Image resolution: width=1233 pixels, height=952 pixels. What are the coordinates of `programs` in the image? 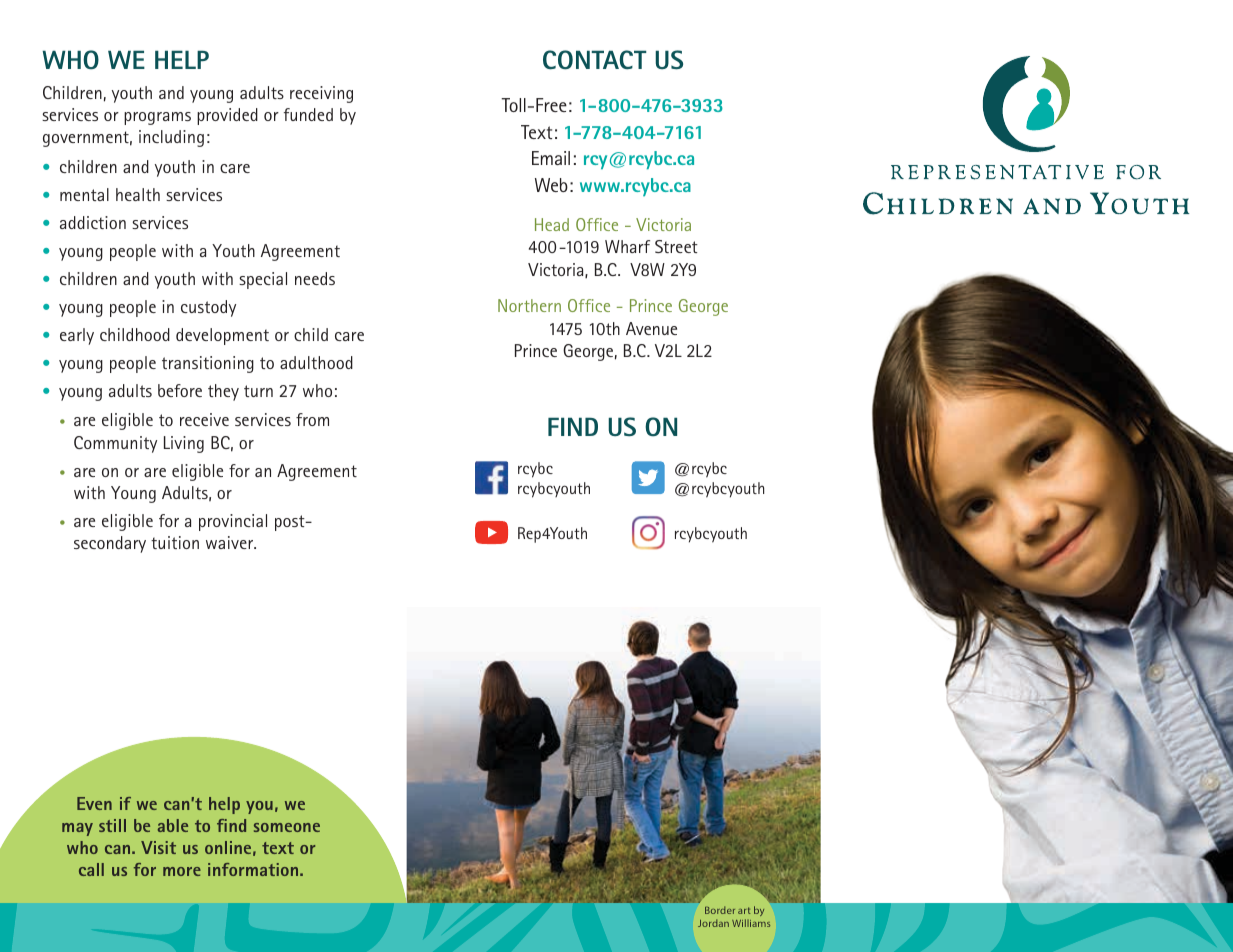 It's located at (157, 118).
